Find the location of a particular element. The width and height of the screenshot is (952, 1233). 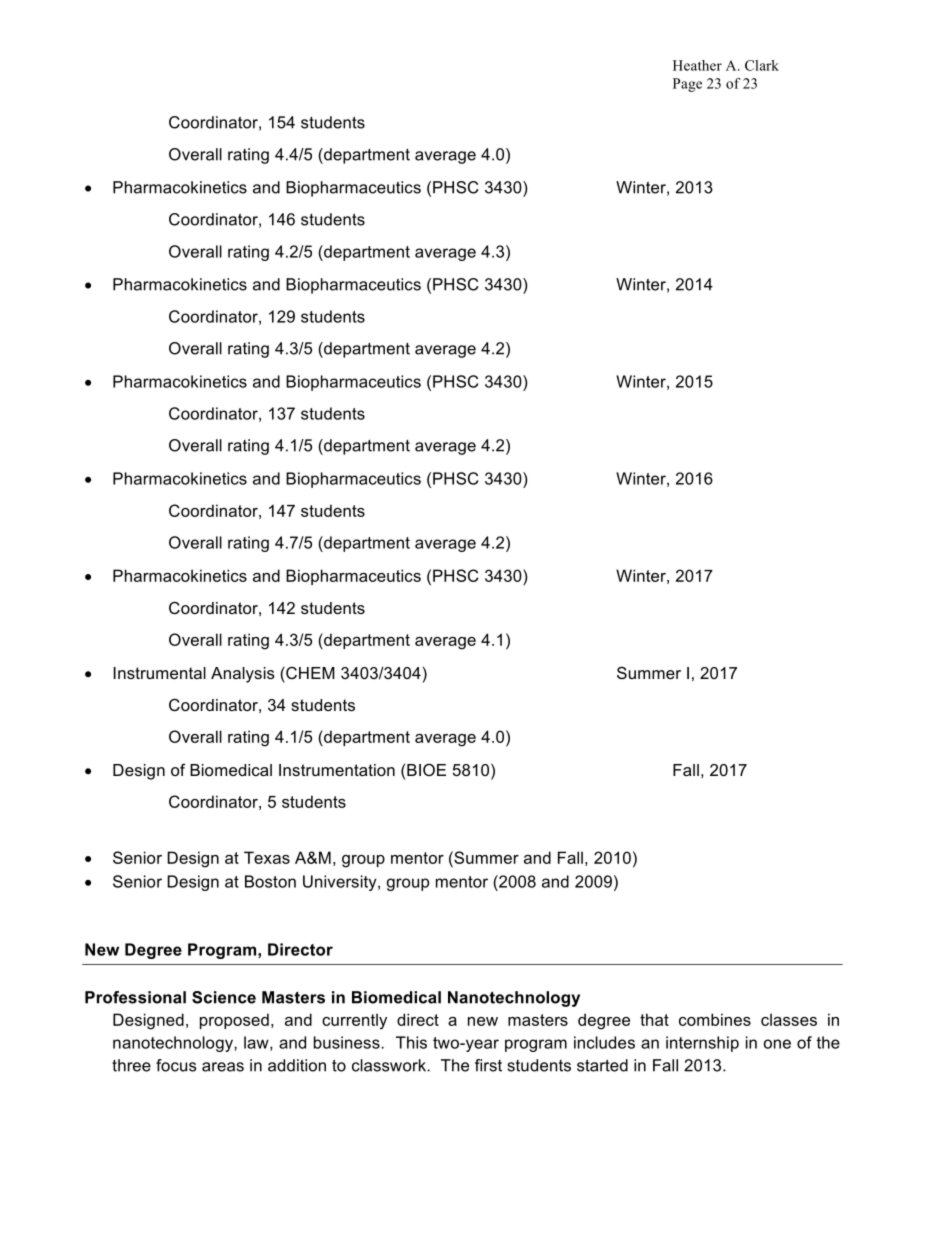

Instrumentation is located at coordinates (337, 770).
